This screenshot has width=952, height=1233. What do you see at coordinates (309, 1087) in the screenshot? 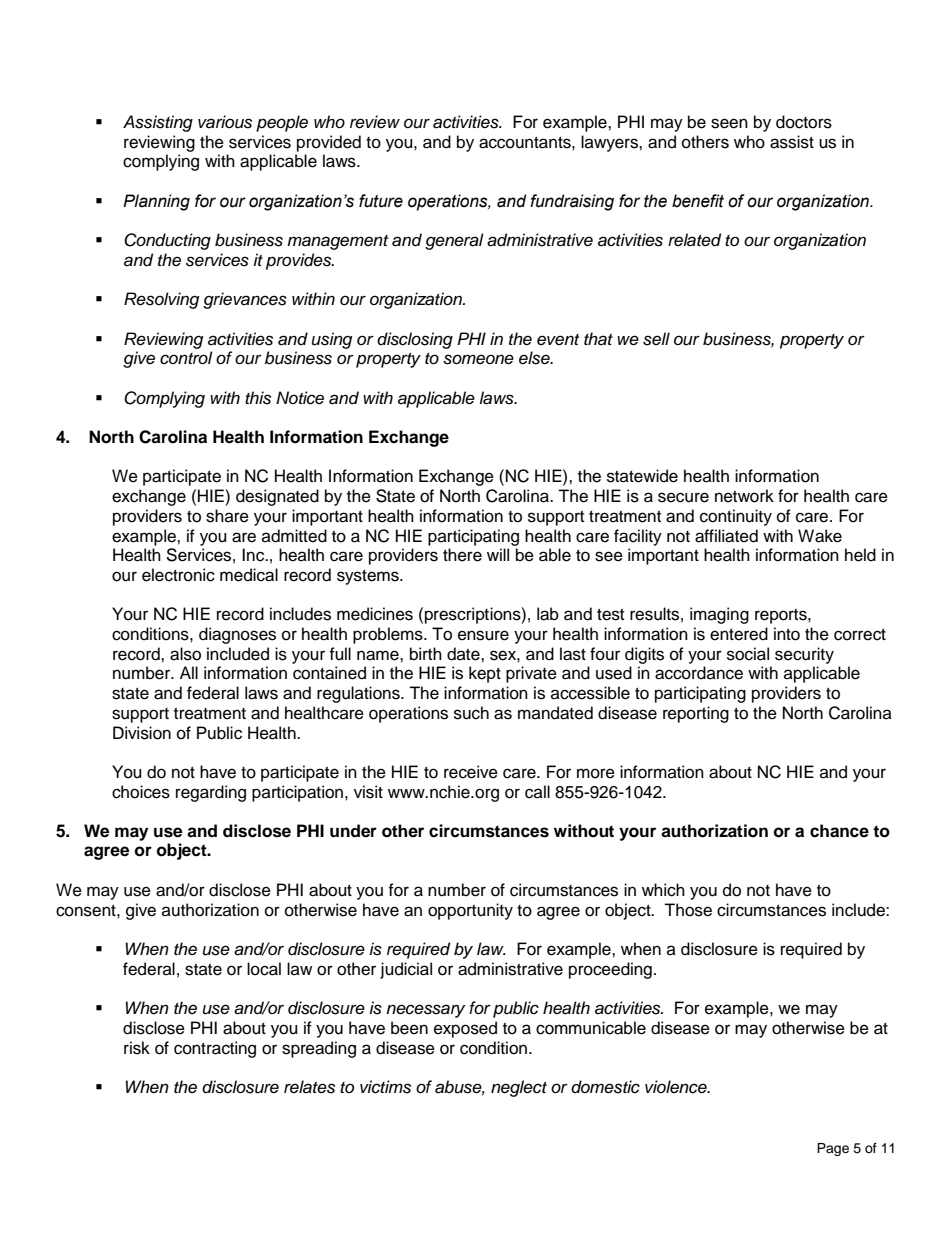
I see `relates` at bounding box center [309, 1087].
